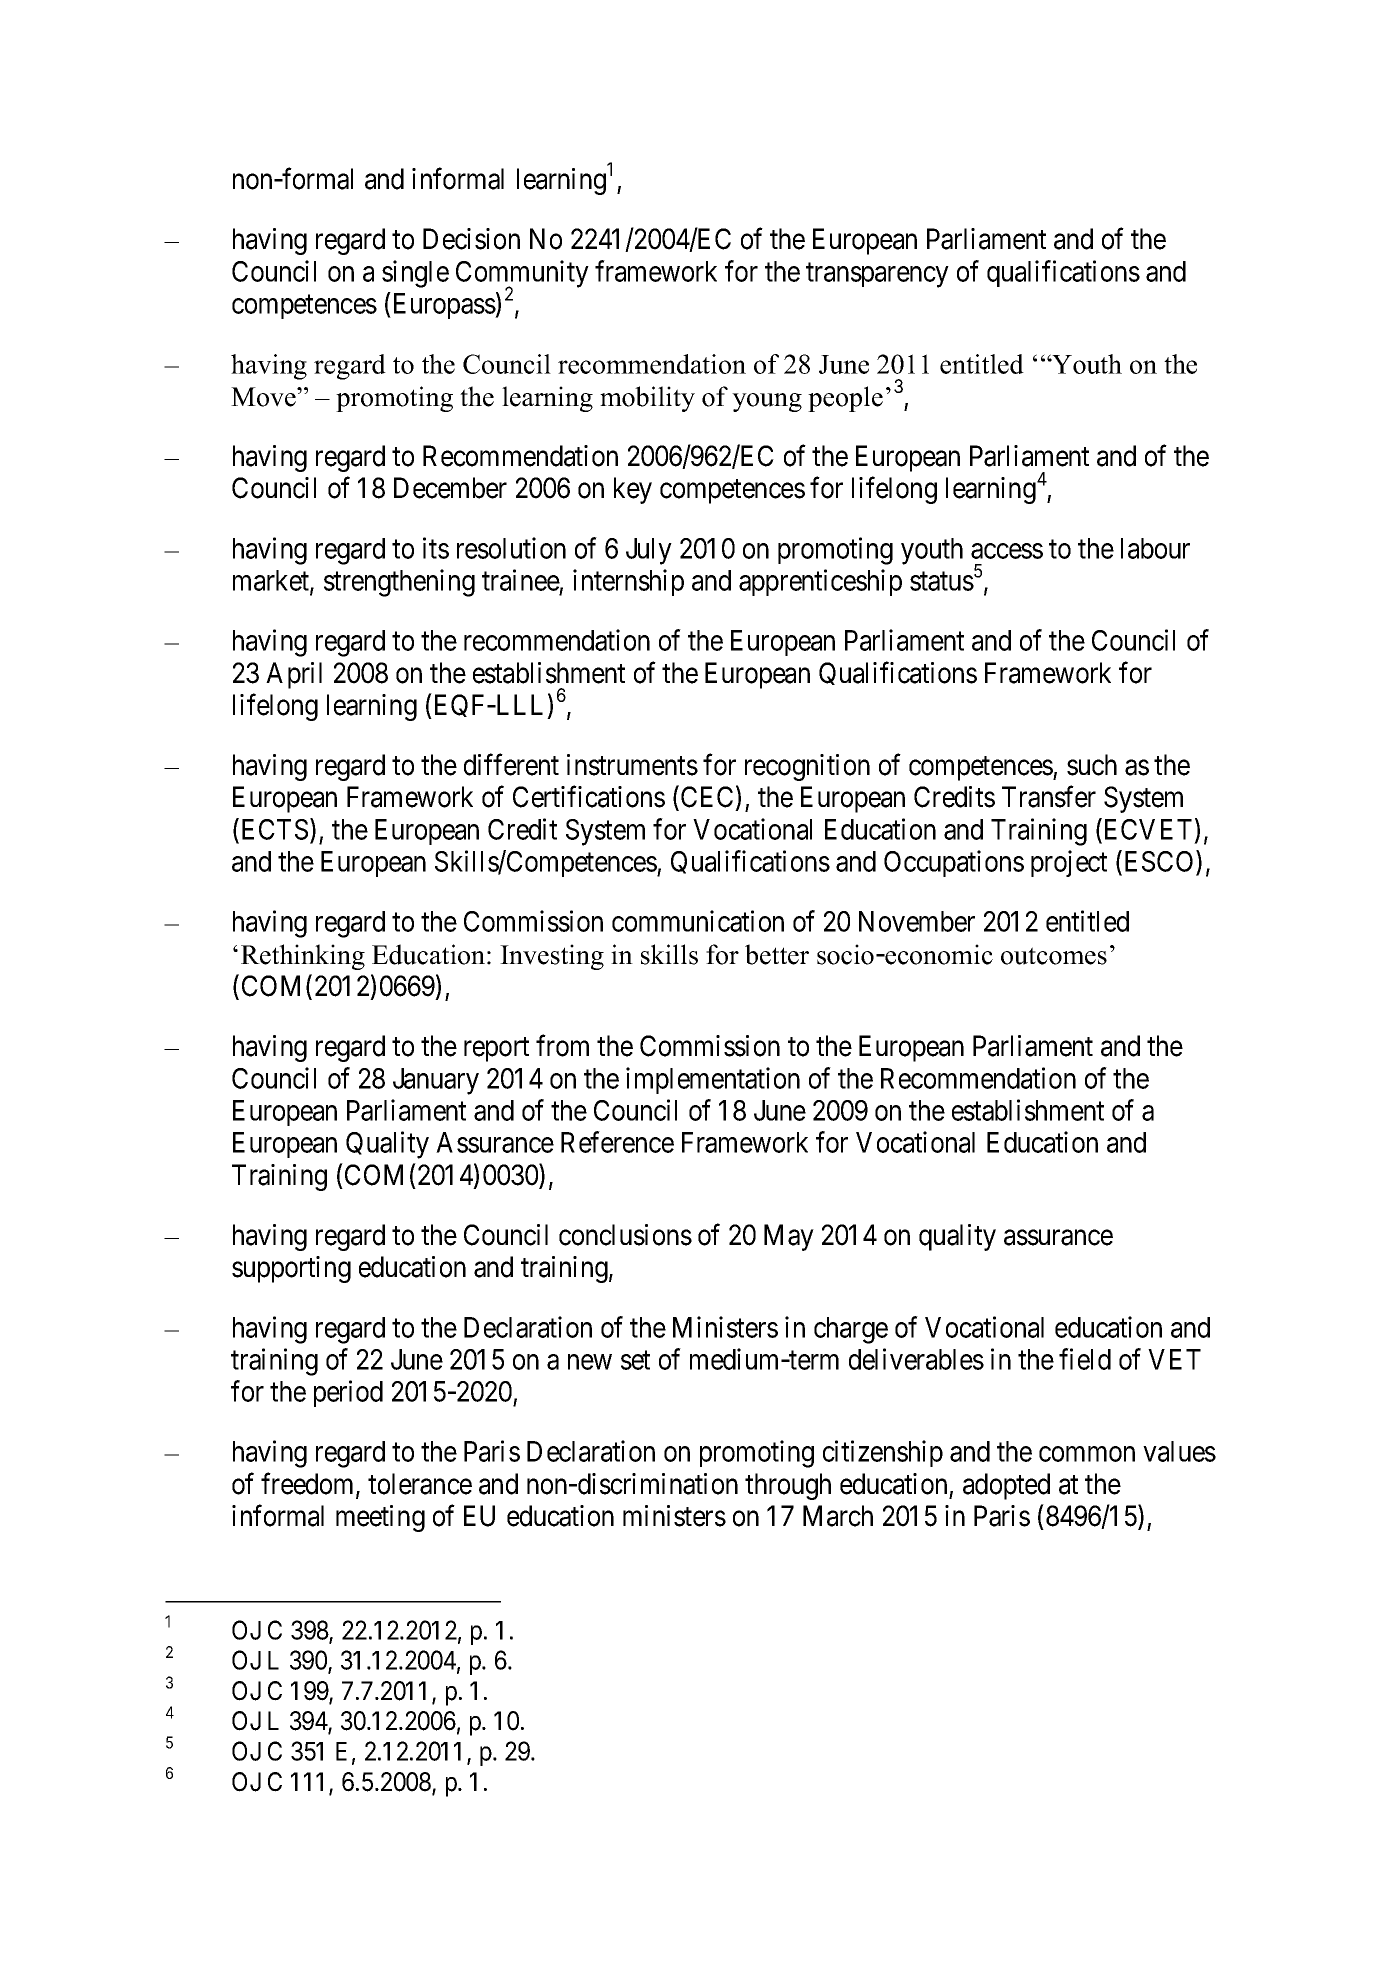 This image has height=1962, width=1388. What do you see at coordinates (1069, 863) in the image?
I see `project` at bounding box center [1069, 863].
